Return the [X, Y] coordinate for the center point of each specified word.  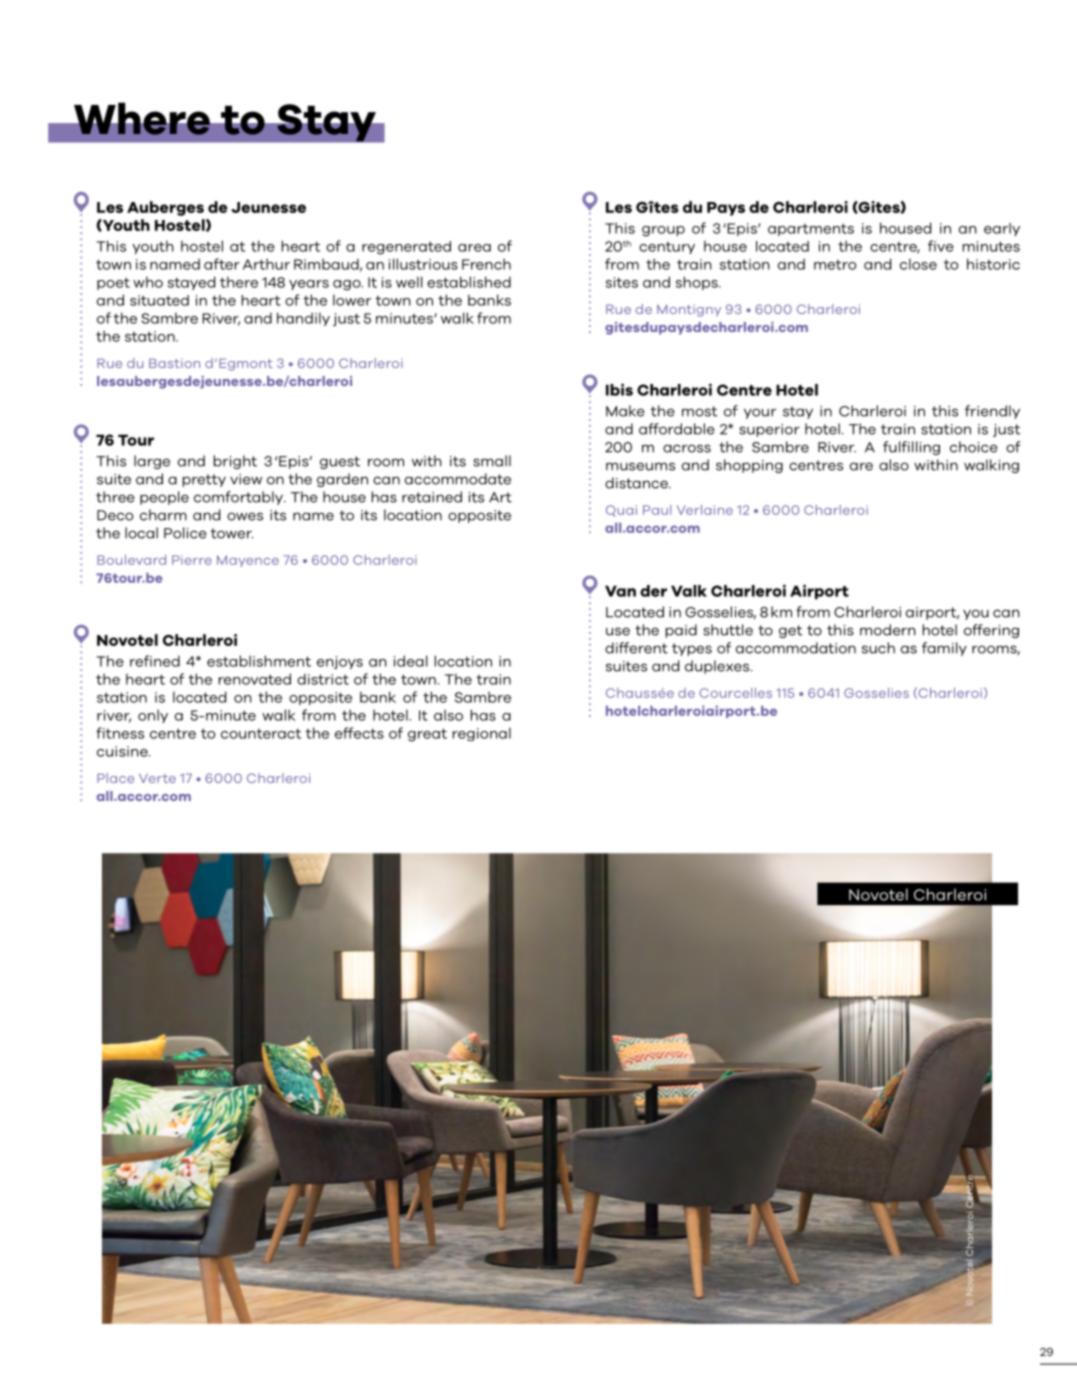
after [222, 264]
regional [482, 734]
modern [888, 630]
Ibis [619, 389]
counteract [261, 733]
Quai [621, 511]
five [941, 246]
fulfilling [911, 448]
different [636, 648]
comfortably [239, 498]
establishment [259, 661]
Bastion [174, 363]
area [474, 248]
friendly [992, 412]
